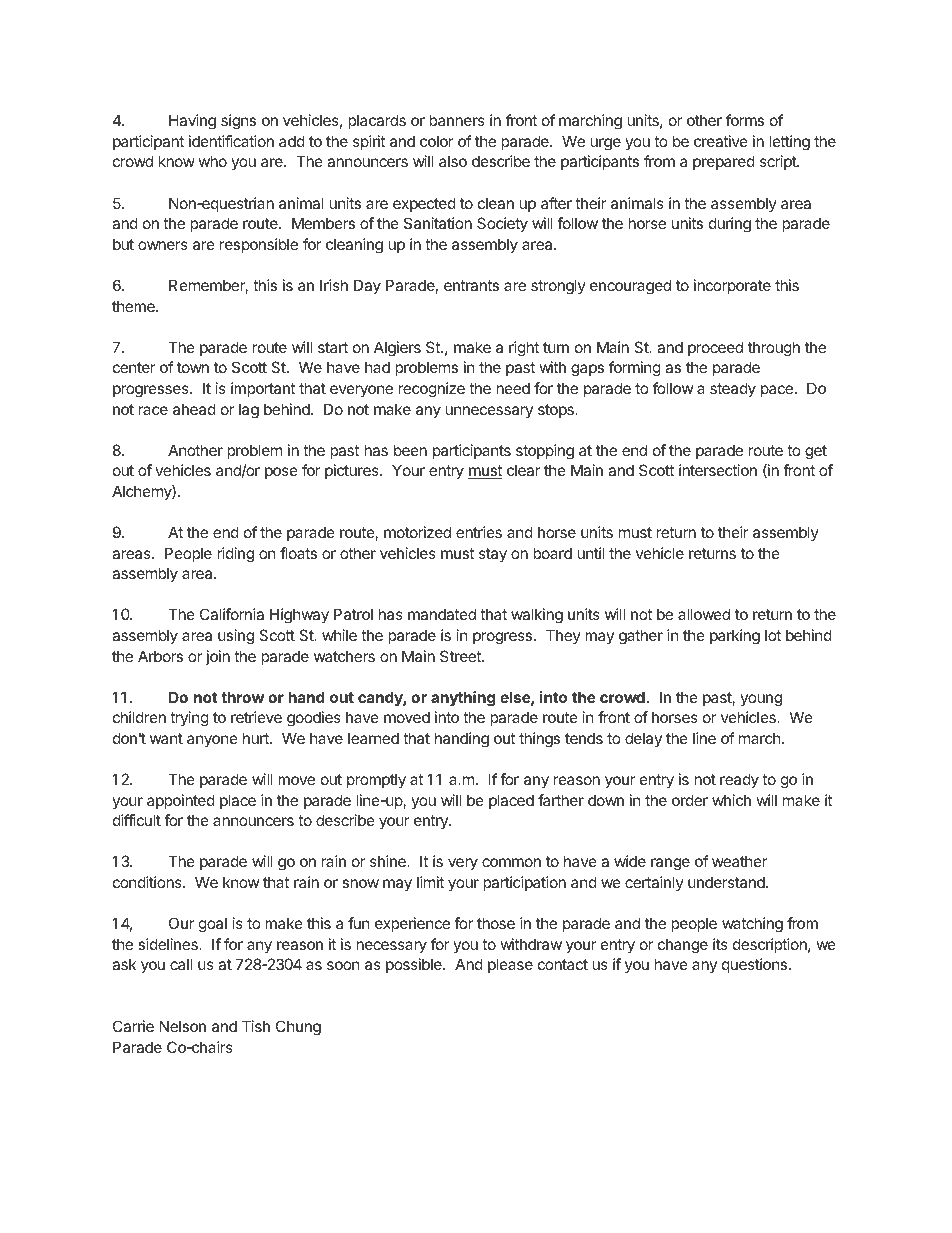  I want to click on creative, so click(721, 141).
